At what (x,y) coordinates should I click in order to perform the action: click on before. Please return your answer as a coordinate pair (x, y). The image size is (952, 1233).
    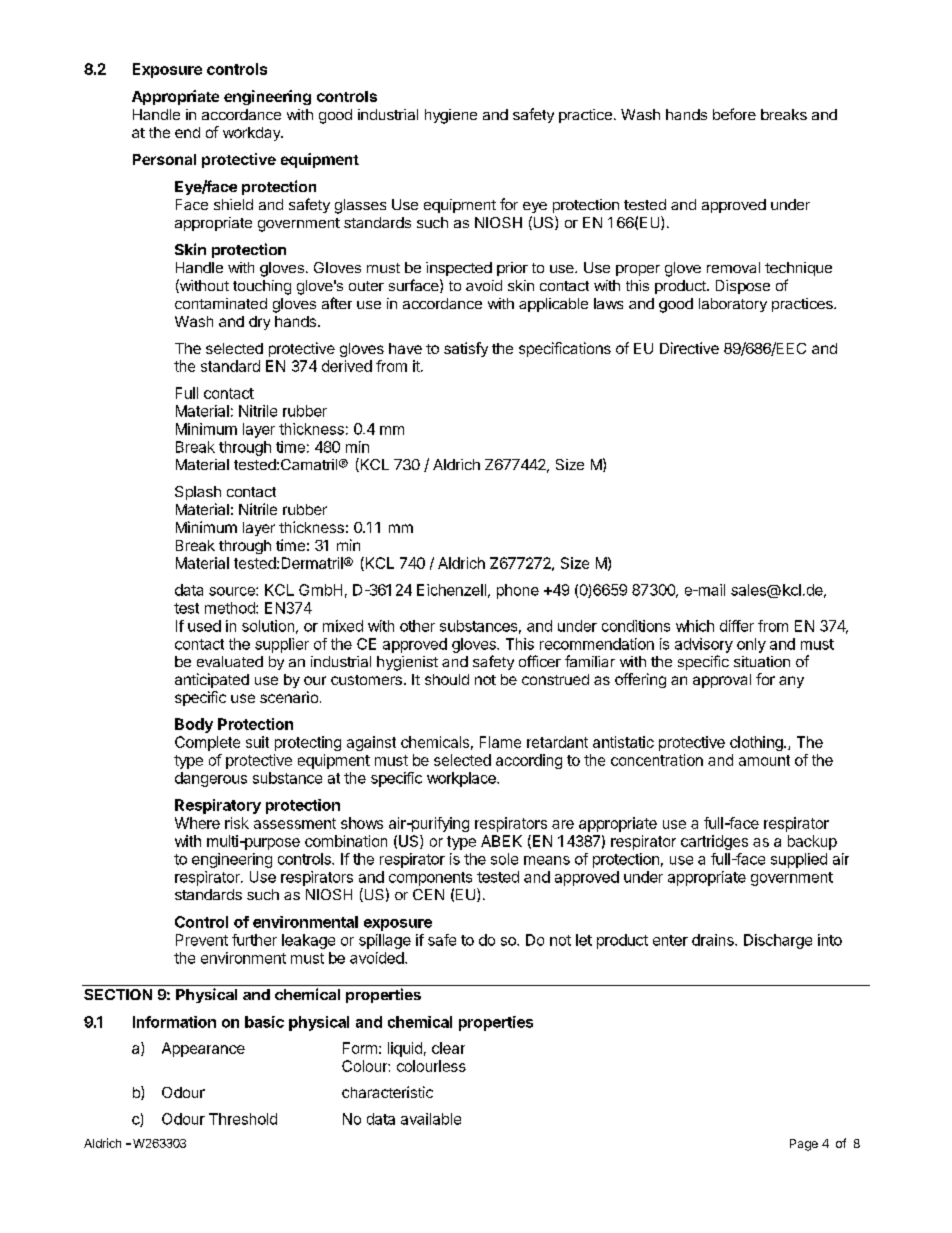
    Looking at the image, I should click on (734, 114).
